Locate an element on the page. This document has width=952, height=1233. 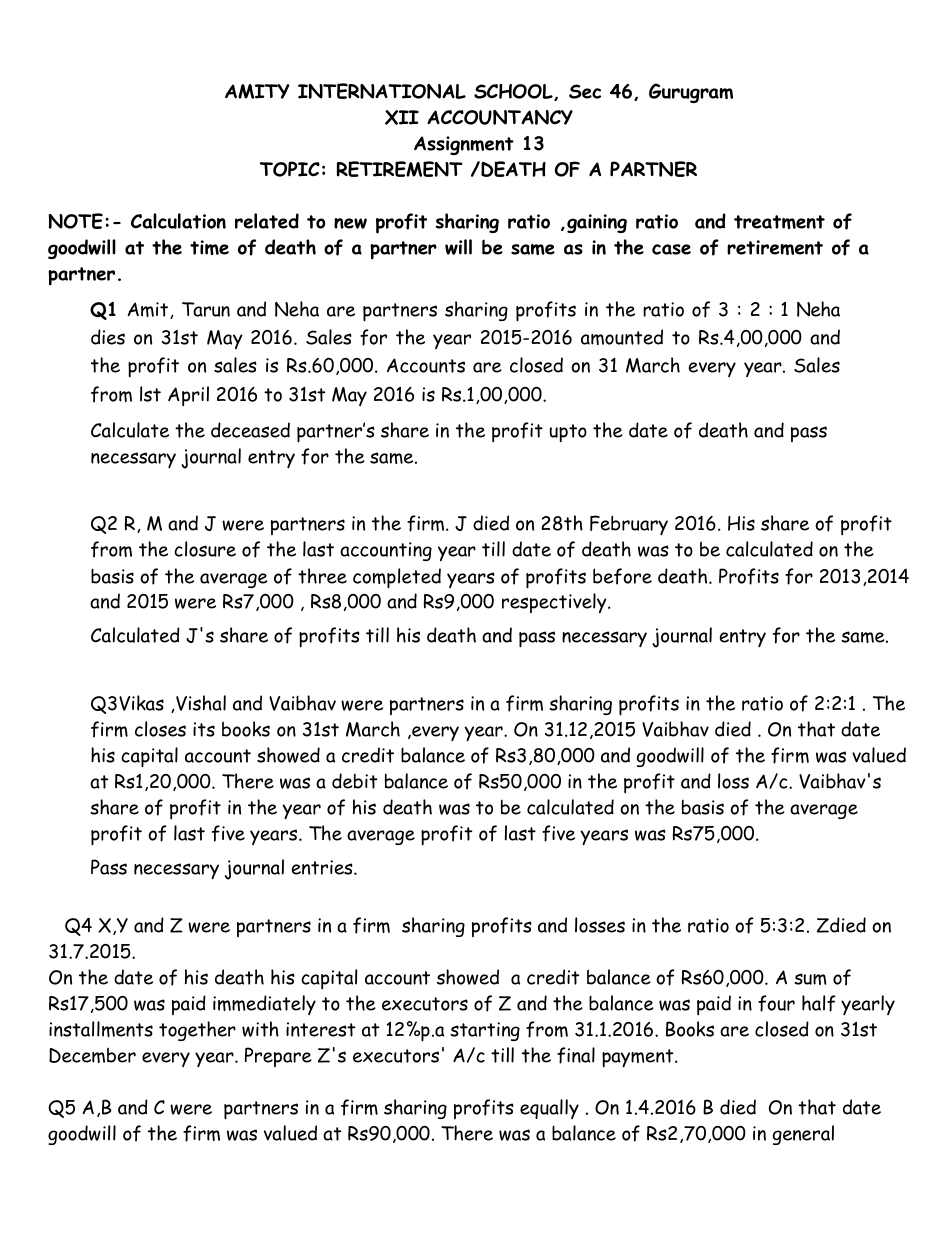
Assignment is located at coordinates (464, 145).
